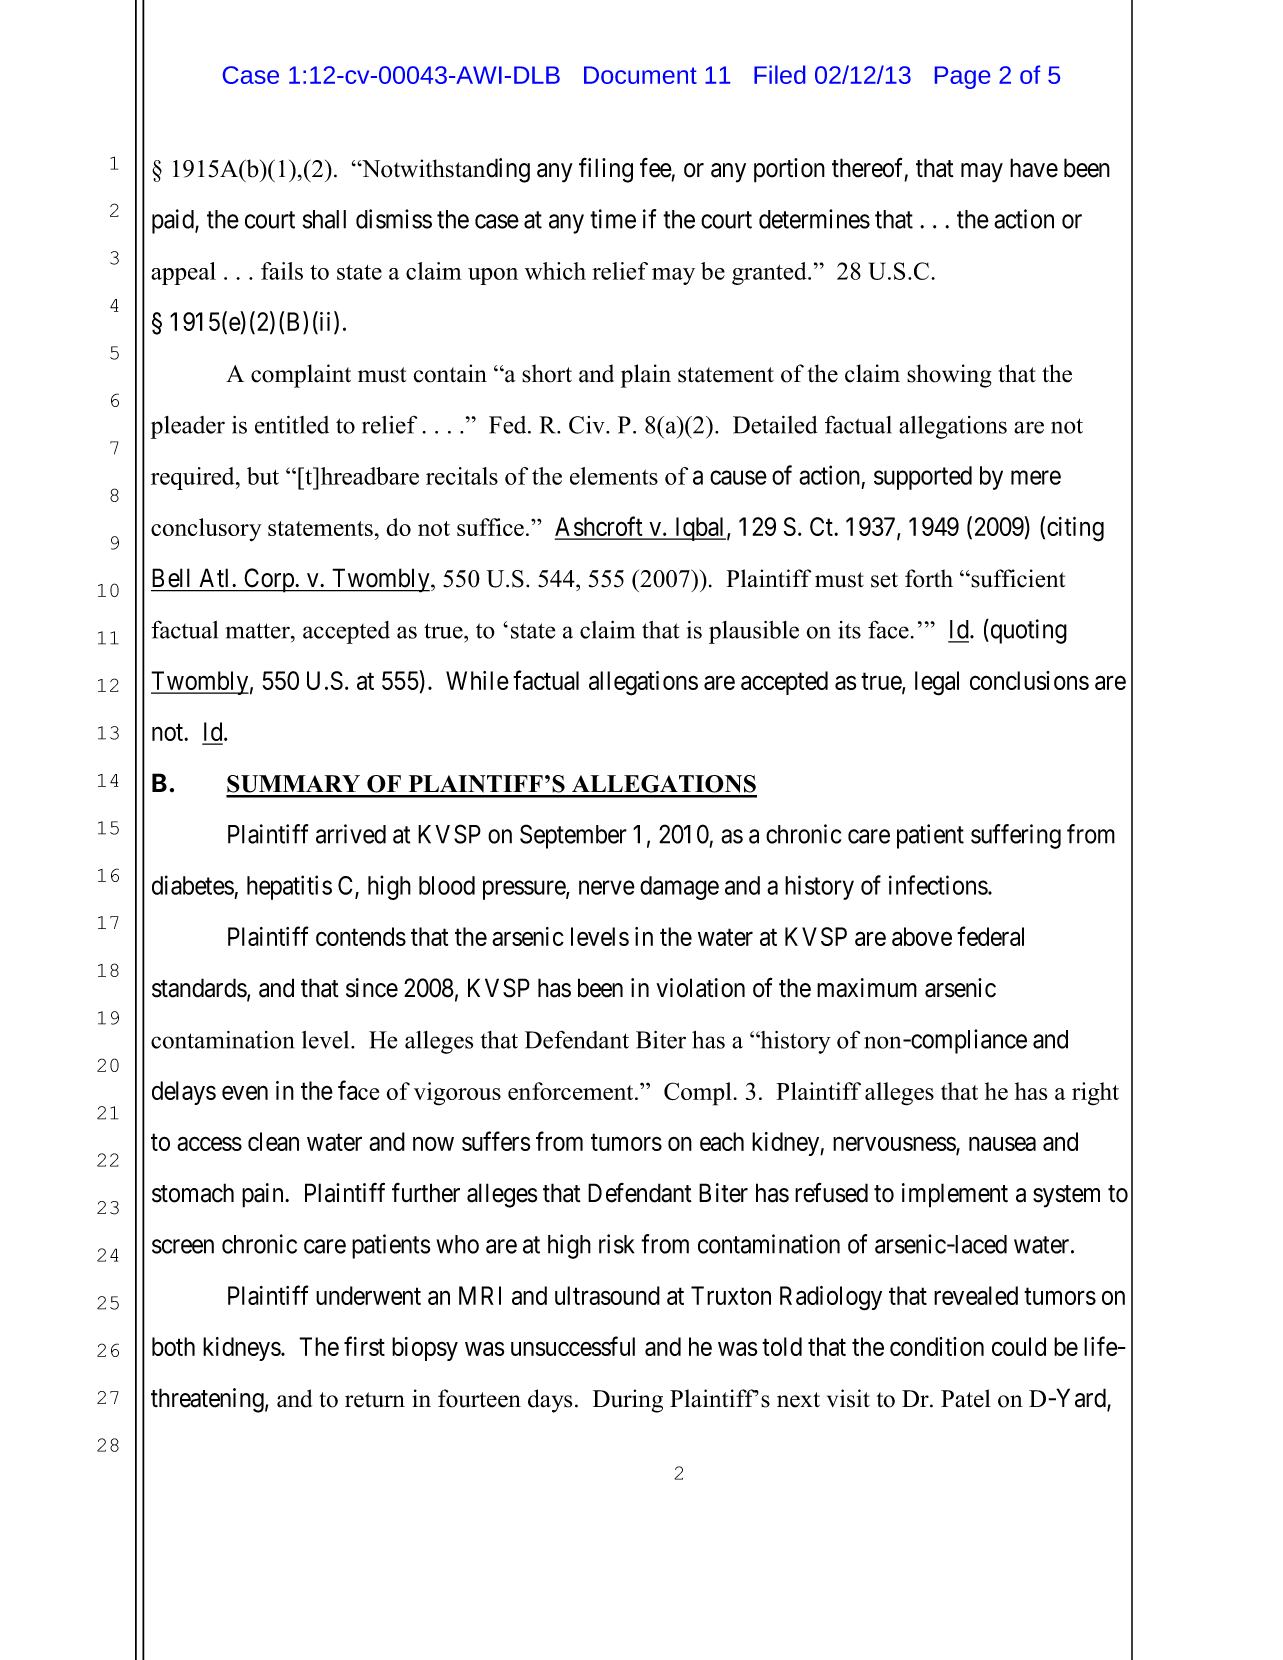 The image size is (1283, 1660). What do you see at coordinates (990, 936) in the document?
I see `federal` at bounding box center [990, 936].
